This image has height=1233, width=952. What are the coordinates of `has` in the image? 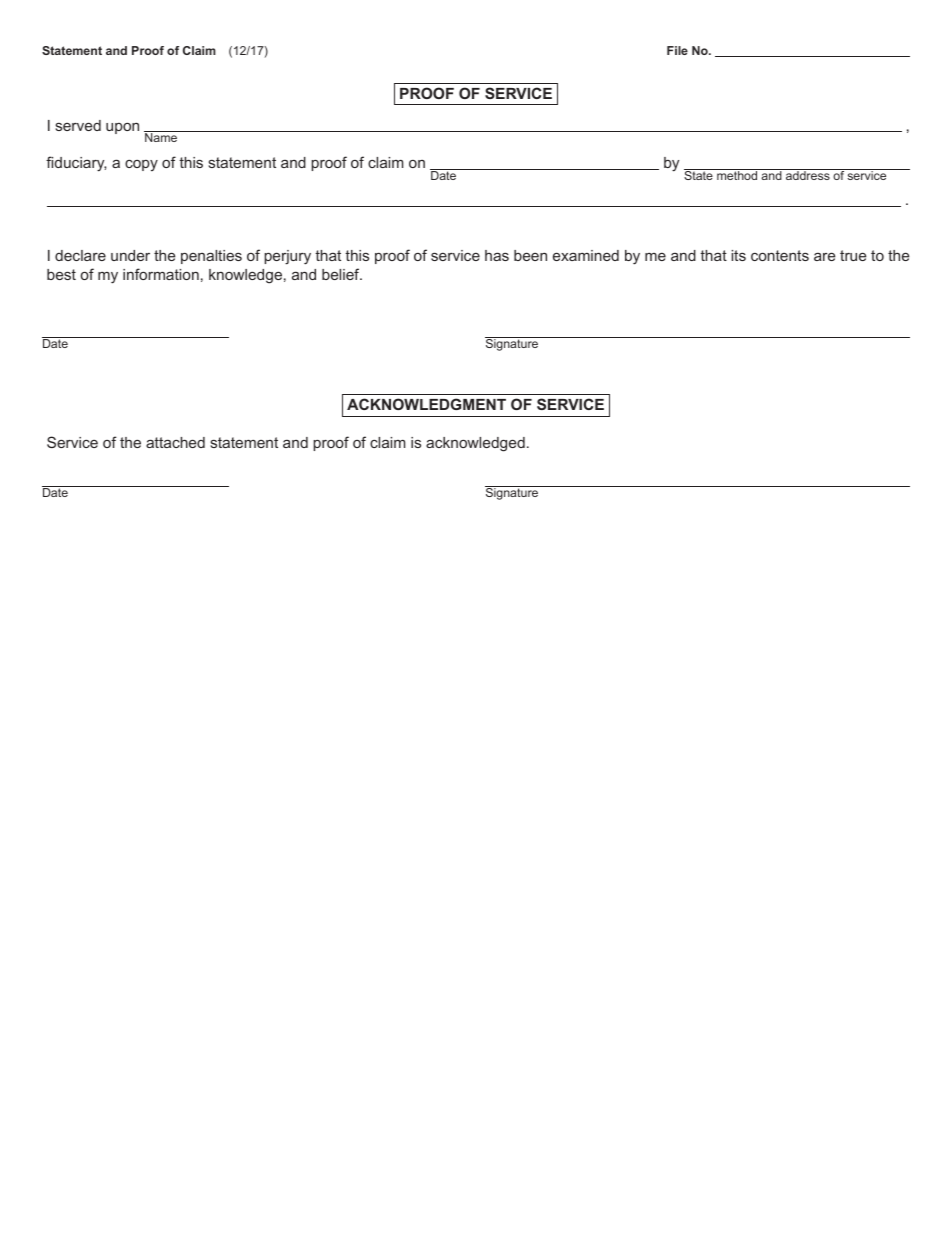 It's located at (497, 255).
